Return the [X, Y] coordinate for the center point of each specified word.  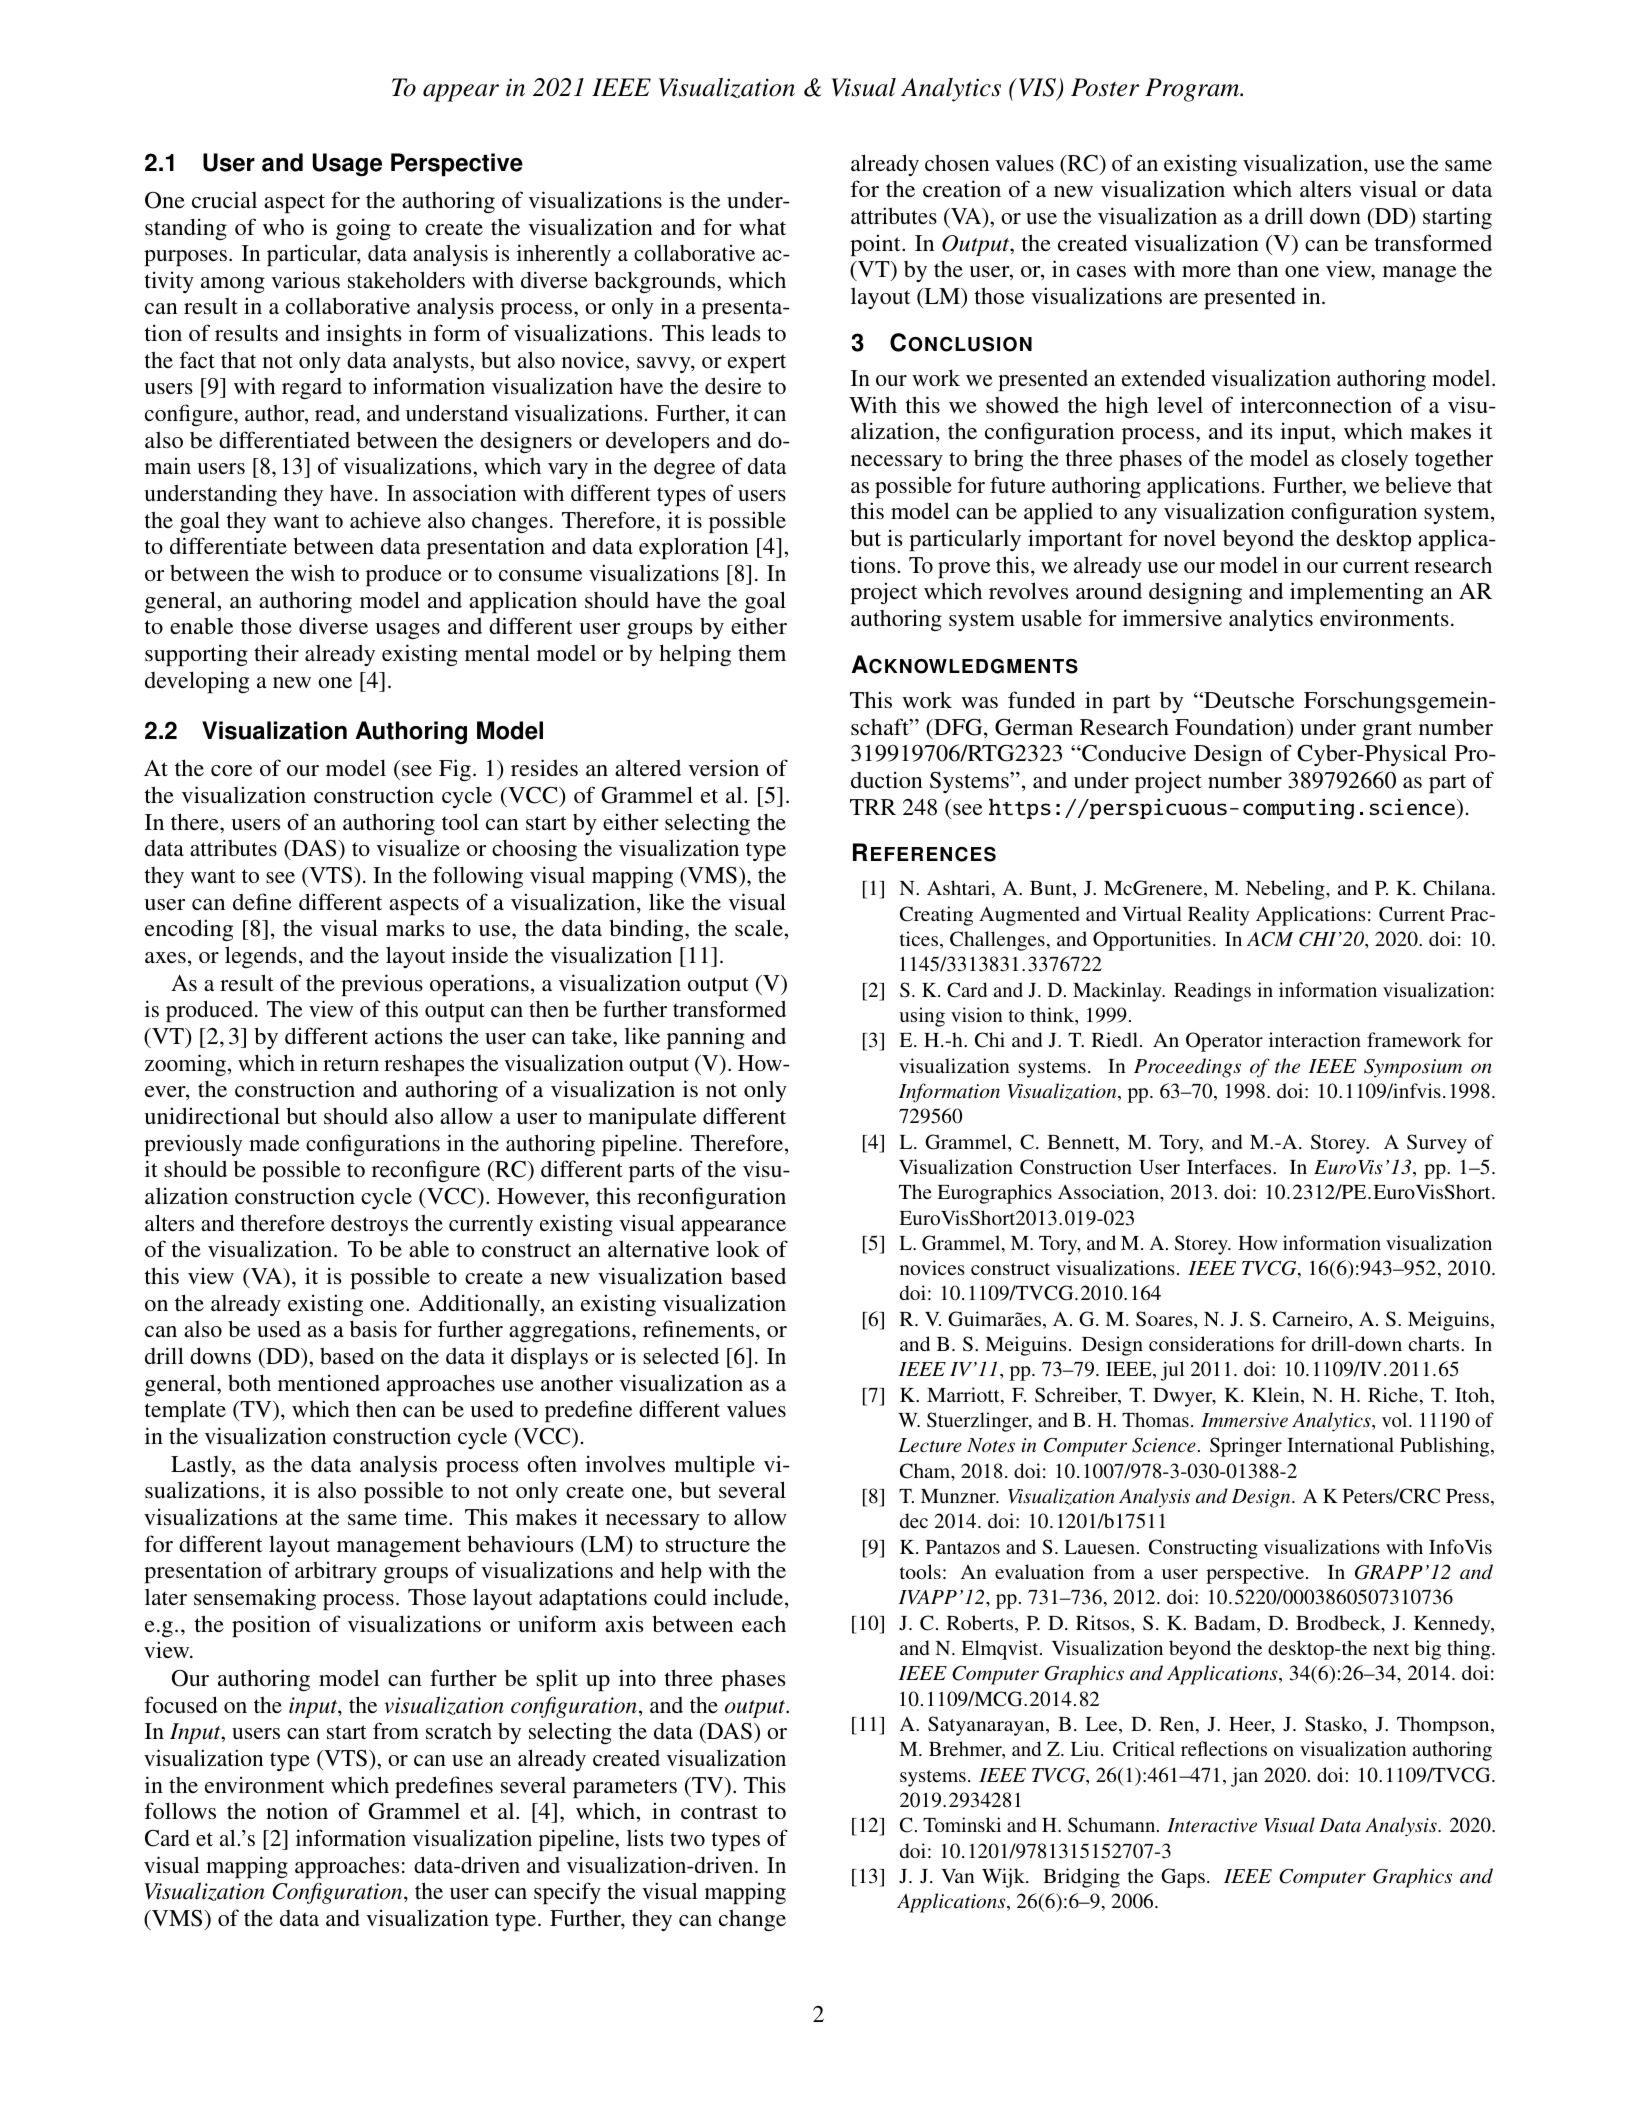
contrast [719, 1812]
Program [1193, 90]
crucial [224, 199]
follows [180, 1811]
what [762, 227]
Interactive [1212, 1825]
